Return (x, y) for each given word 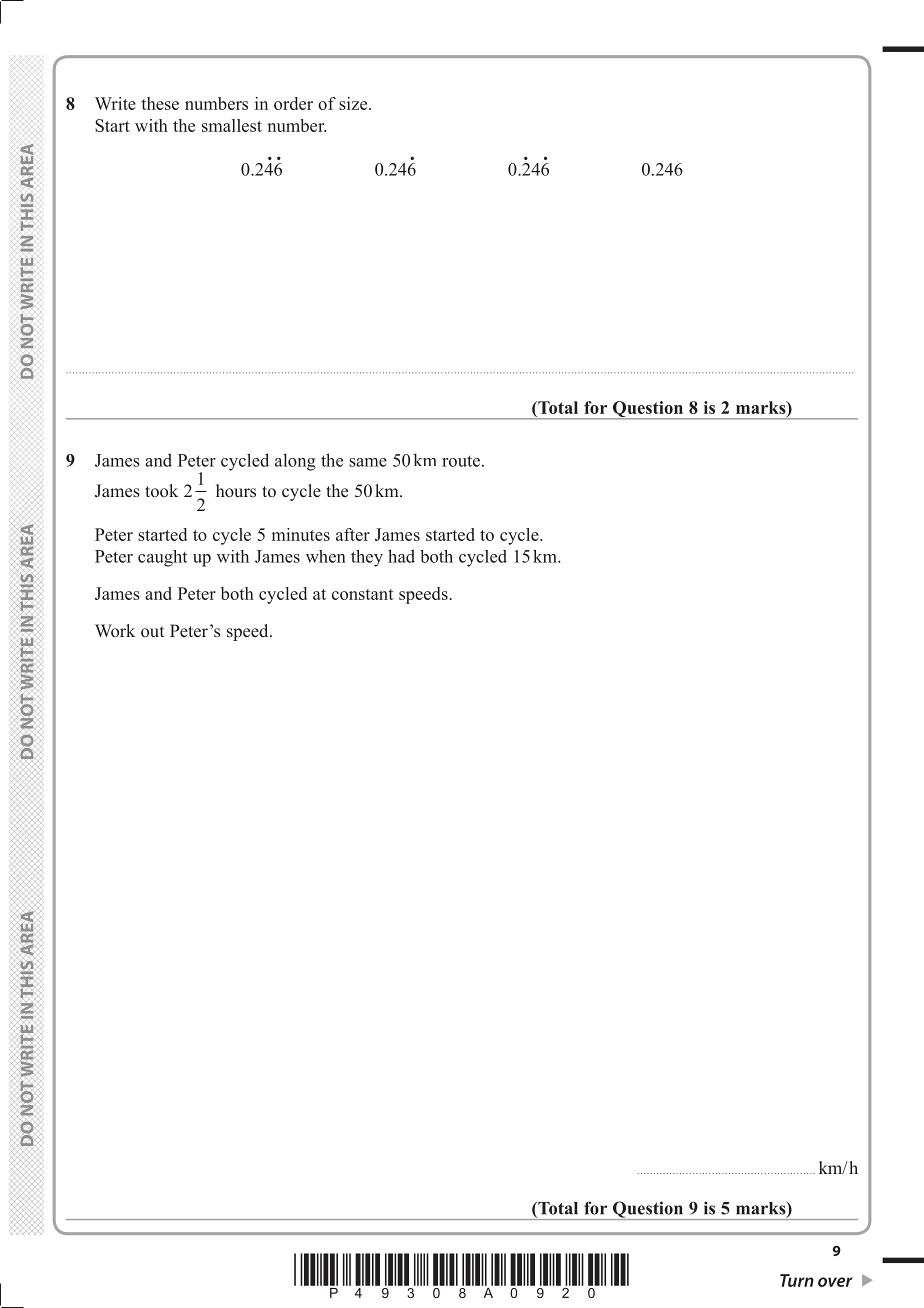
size (354, 103)
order (293, 103)
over (835, 1282)
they (367, 558)
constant (362, 594)
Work (115, 630)
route (461, 461)
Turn (797, 1280)
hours (236, 490)
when (326, 556)
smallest (232, 125)
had (401, 556)
